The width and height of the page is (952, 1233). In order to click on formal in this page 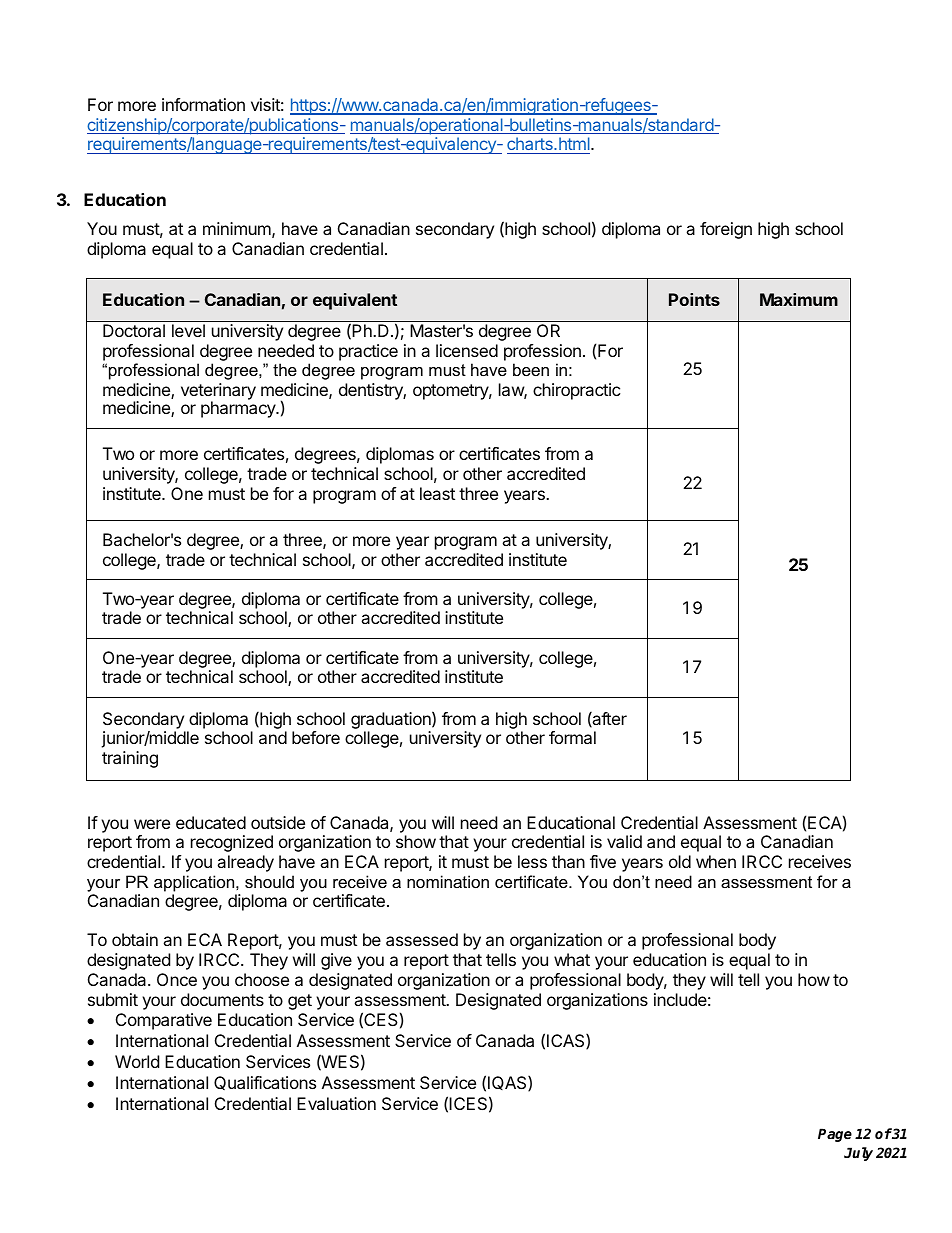, I will do `click(572, 737)`.
